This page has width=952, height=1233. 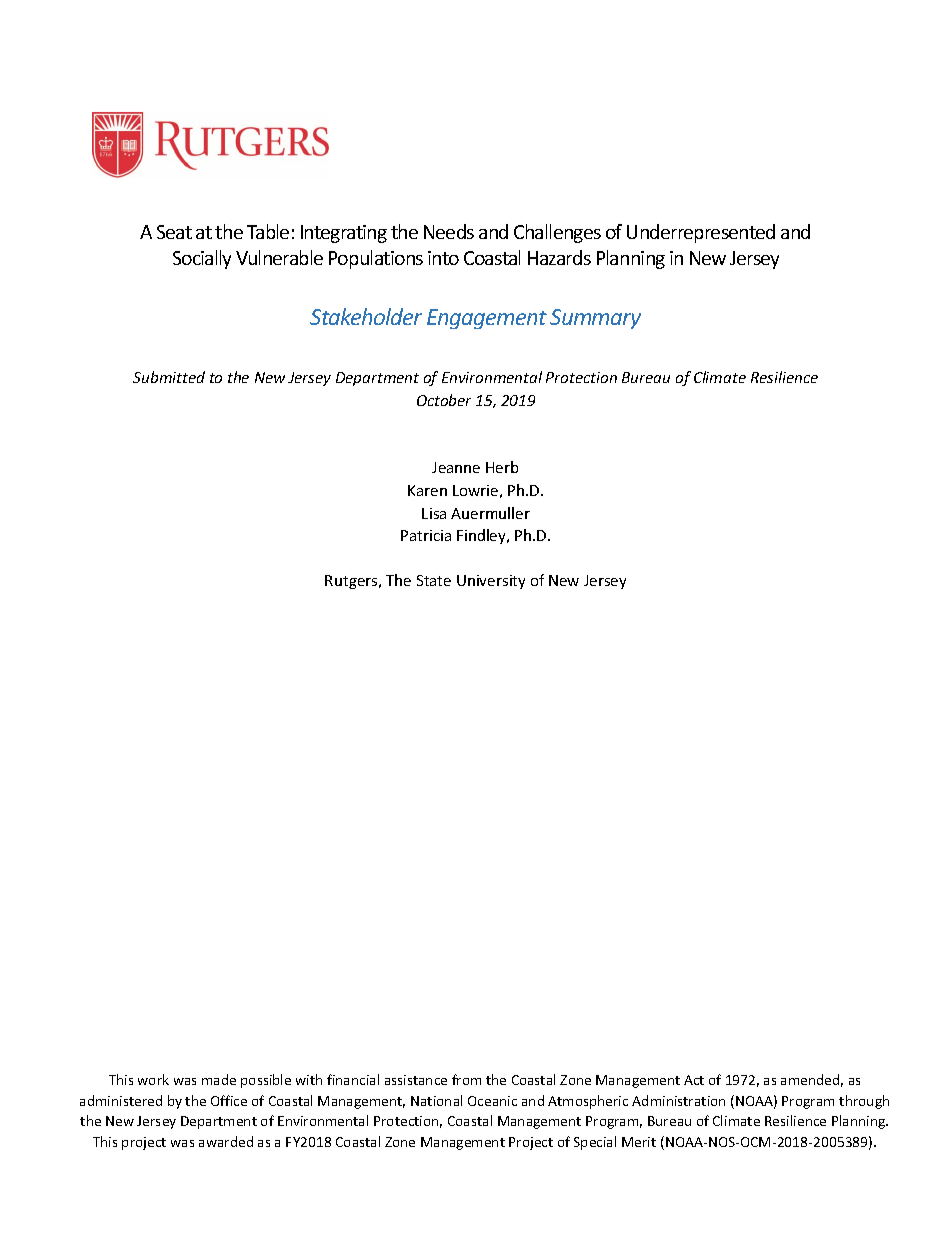 What do you see at coordinates (426, 535) in the page?
I see `Patricia` at bounding box center [426, 535].
